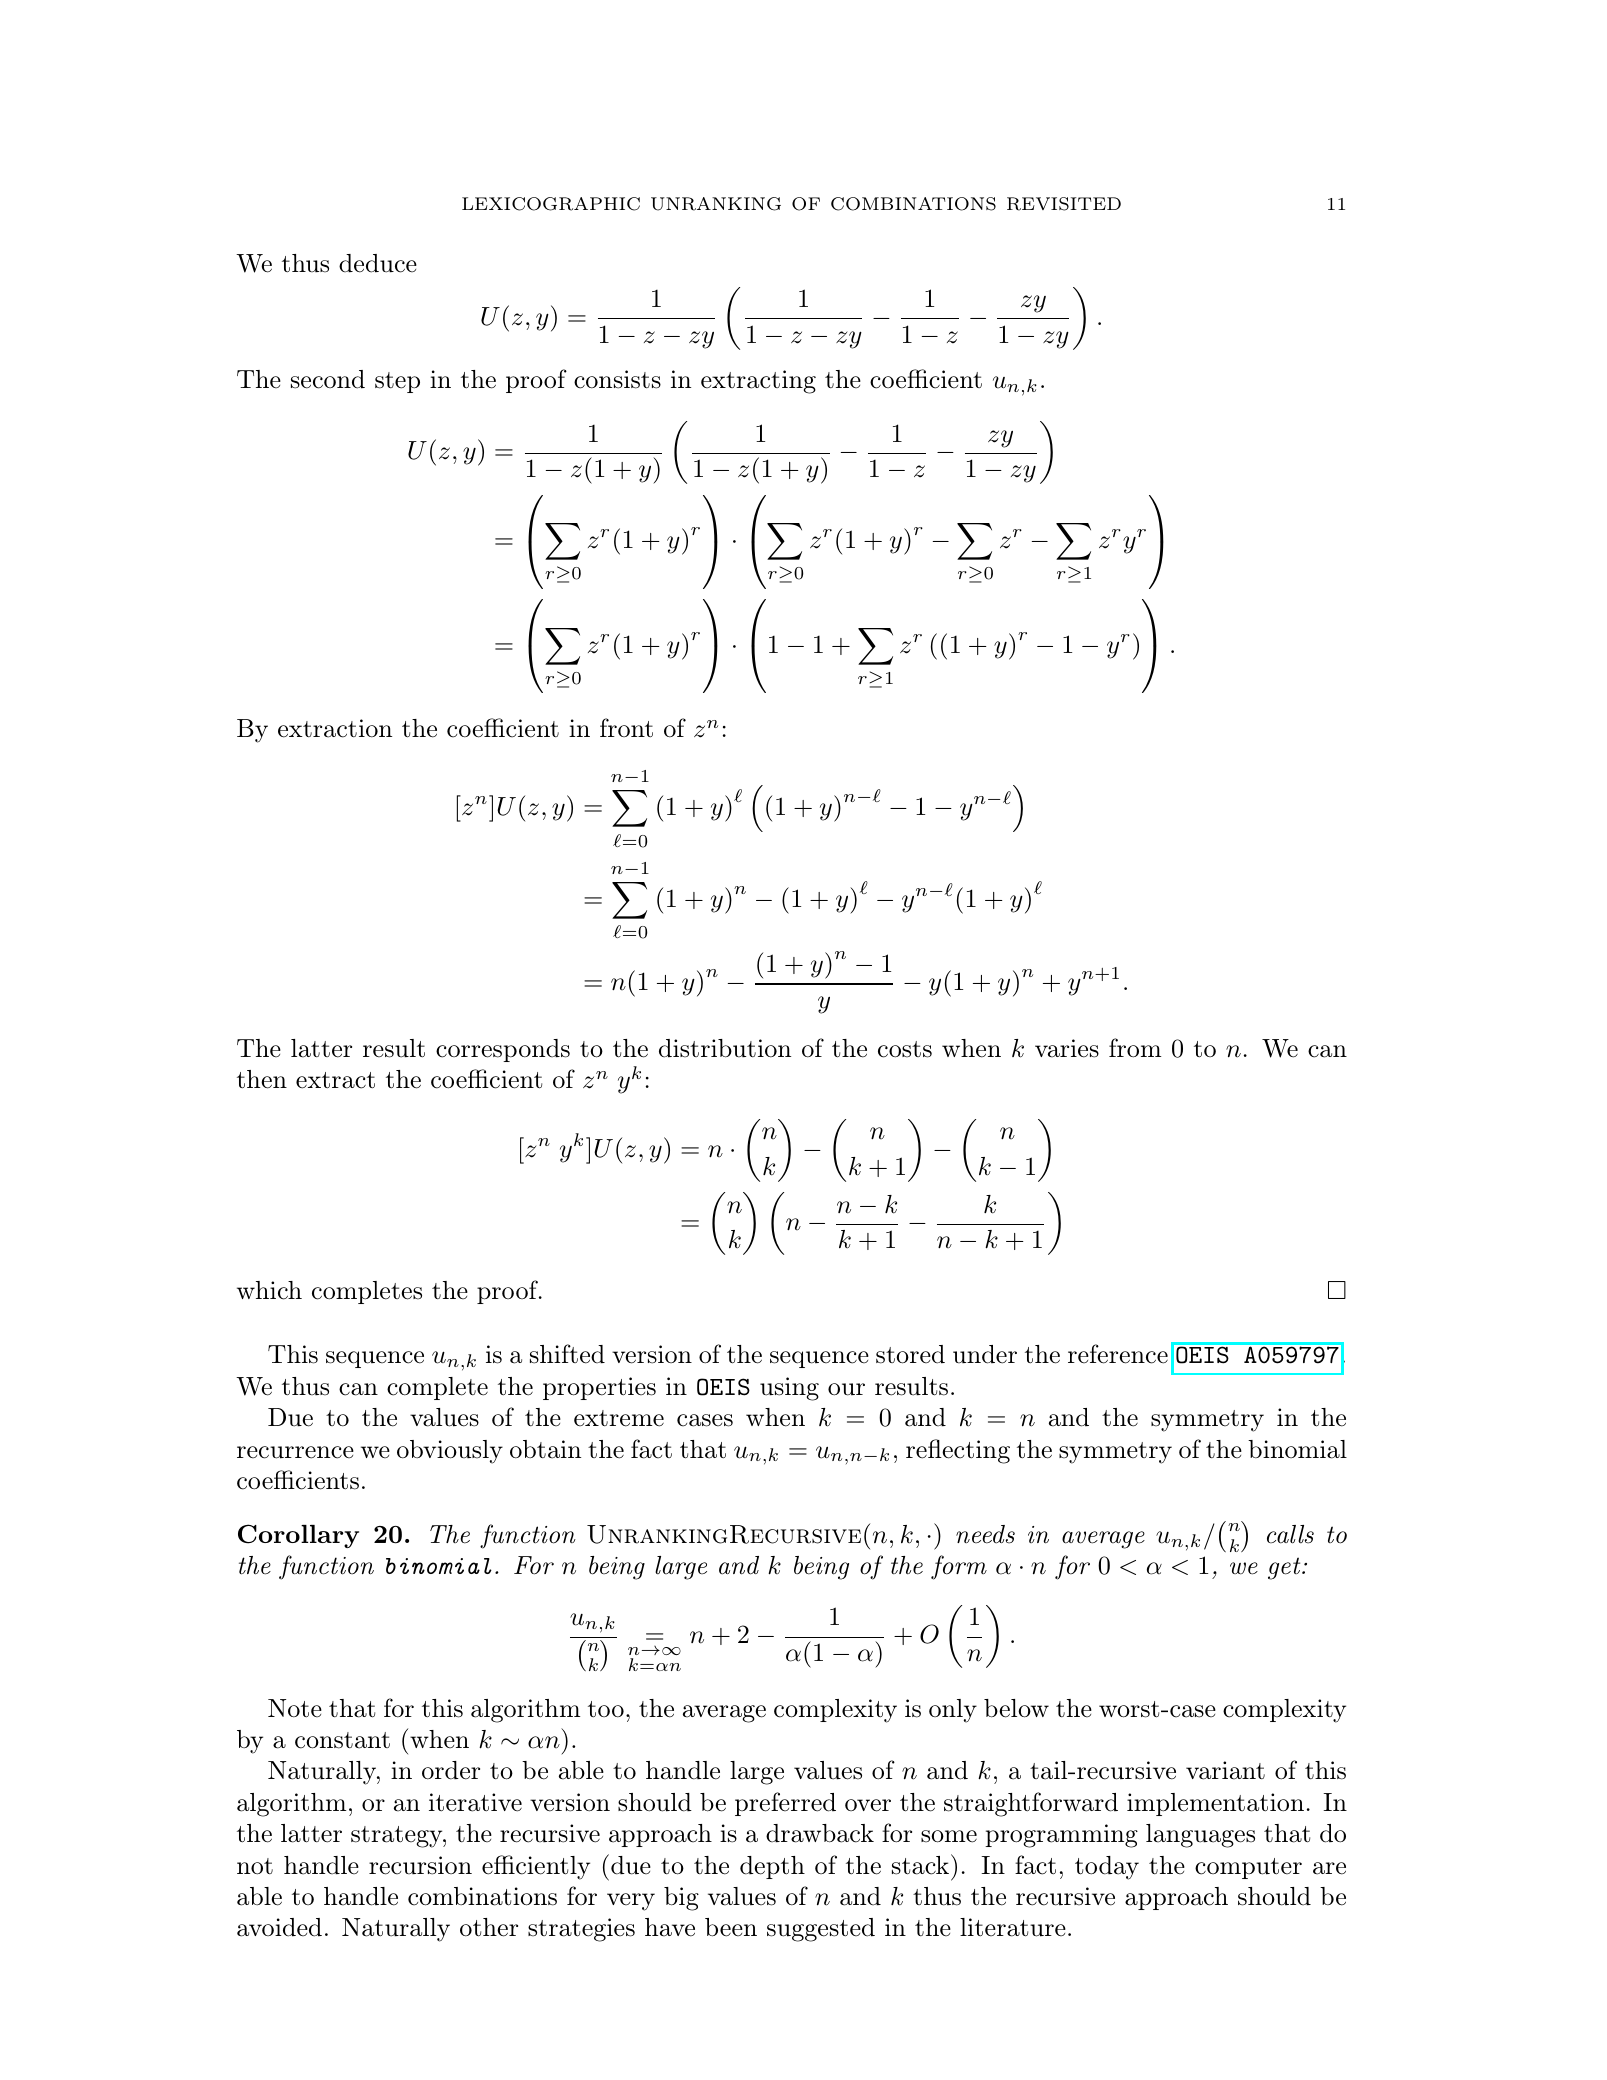 The image size is (1607, 2080). What do you see at coordinates (503, 1050) in the screenshot?
I see `corresponds` at bounding box center [503, 1050].
